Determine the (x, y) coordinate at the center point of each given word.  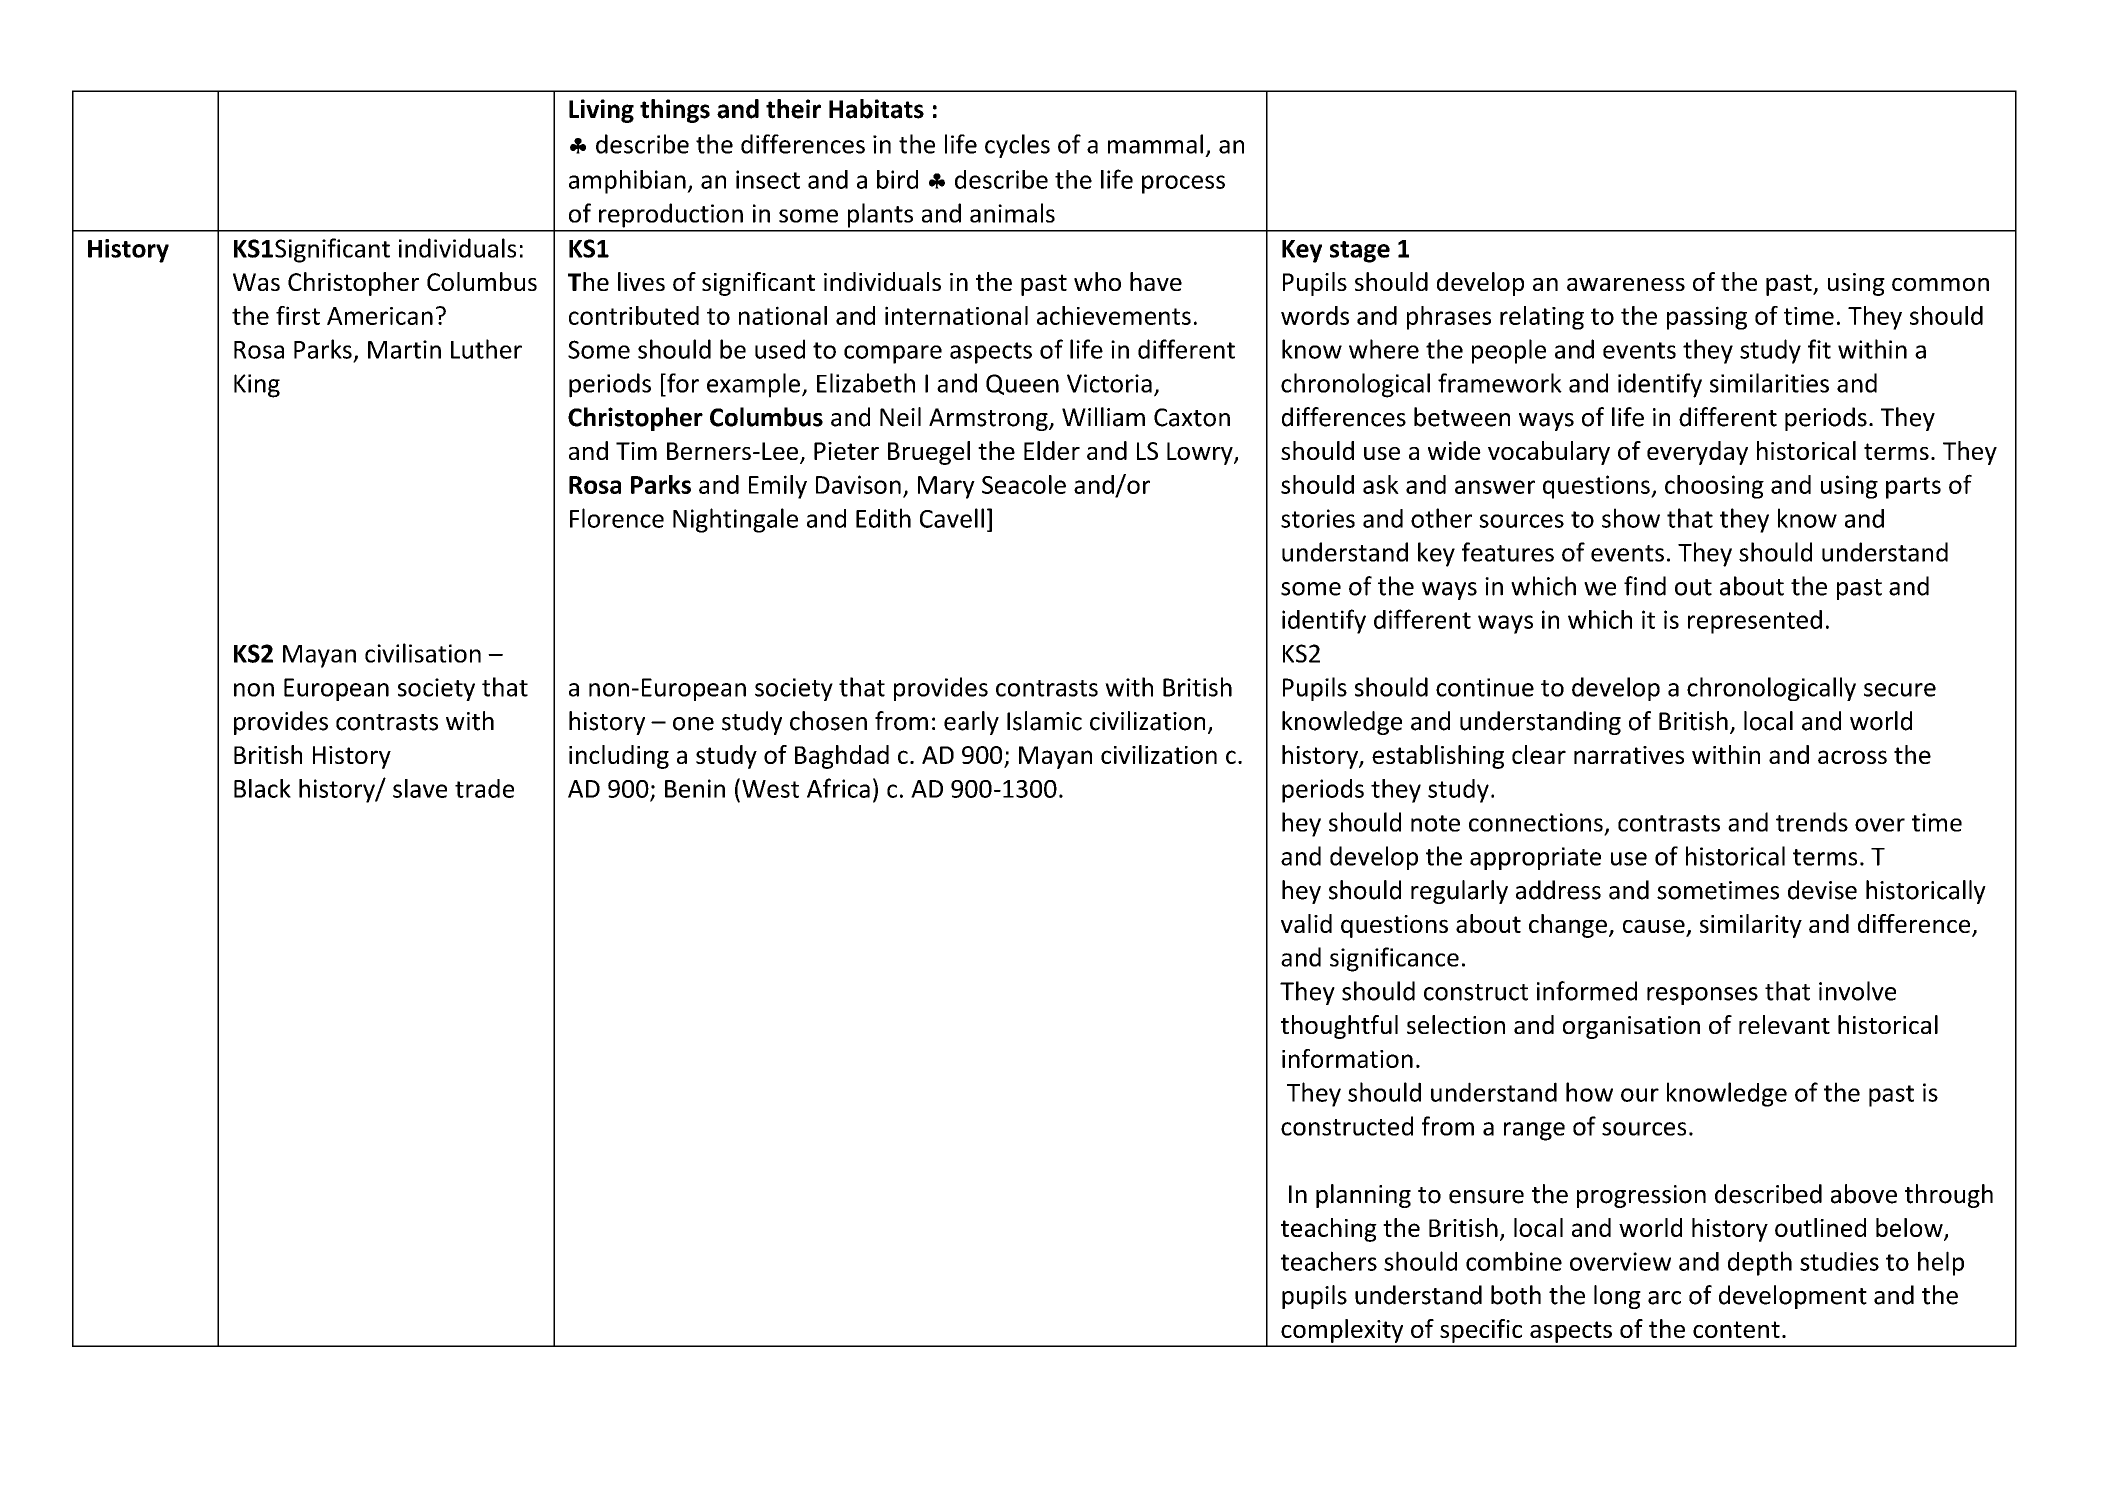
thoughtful (1339, 1027)
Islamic (1044, 721)
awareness (1626, 284)
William (1103, 417)
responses (1702, 996)
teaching (1329, 1230)
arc (1664, 1298)
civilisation (423, 653)
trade (484, 788)
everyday (1697, 453)
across (1852, 757)
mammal (1155, 144)
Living (601, 111)
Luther (486, 349)
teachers (1329, 1261)
